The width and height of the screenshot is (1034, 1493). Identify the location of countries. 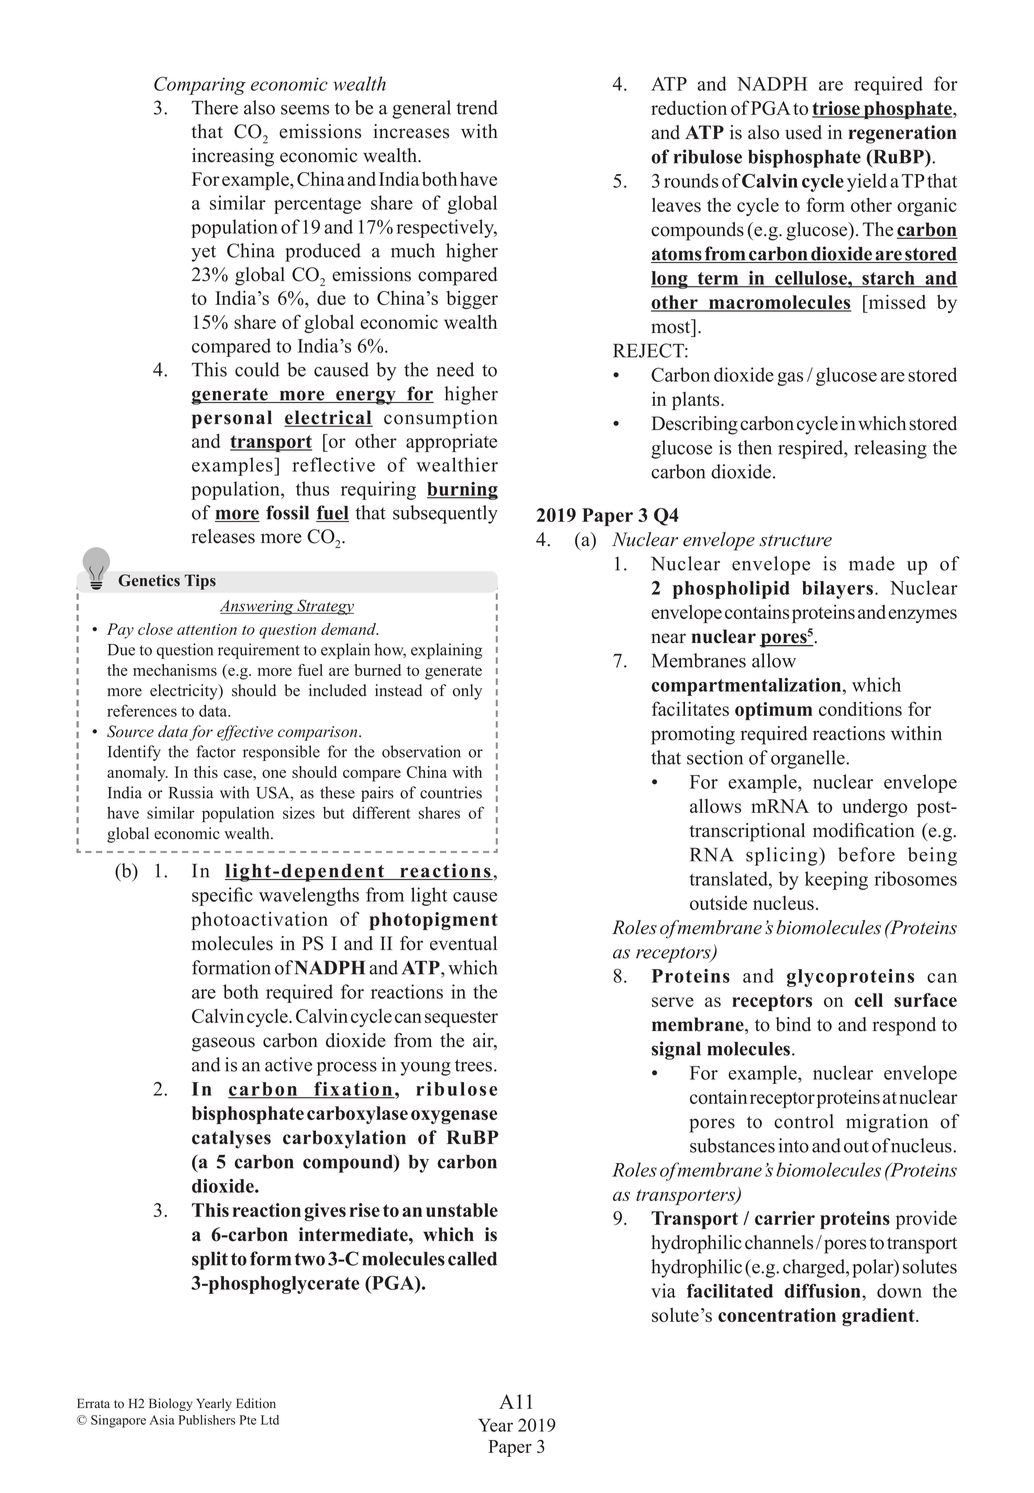
(451, 792).
